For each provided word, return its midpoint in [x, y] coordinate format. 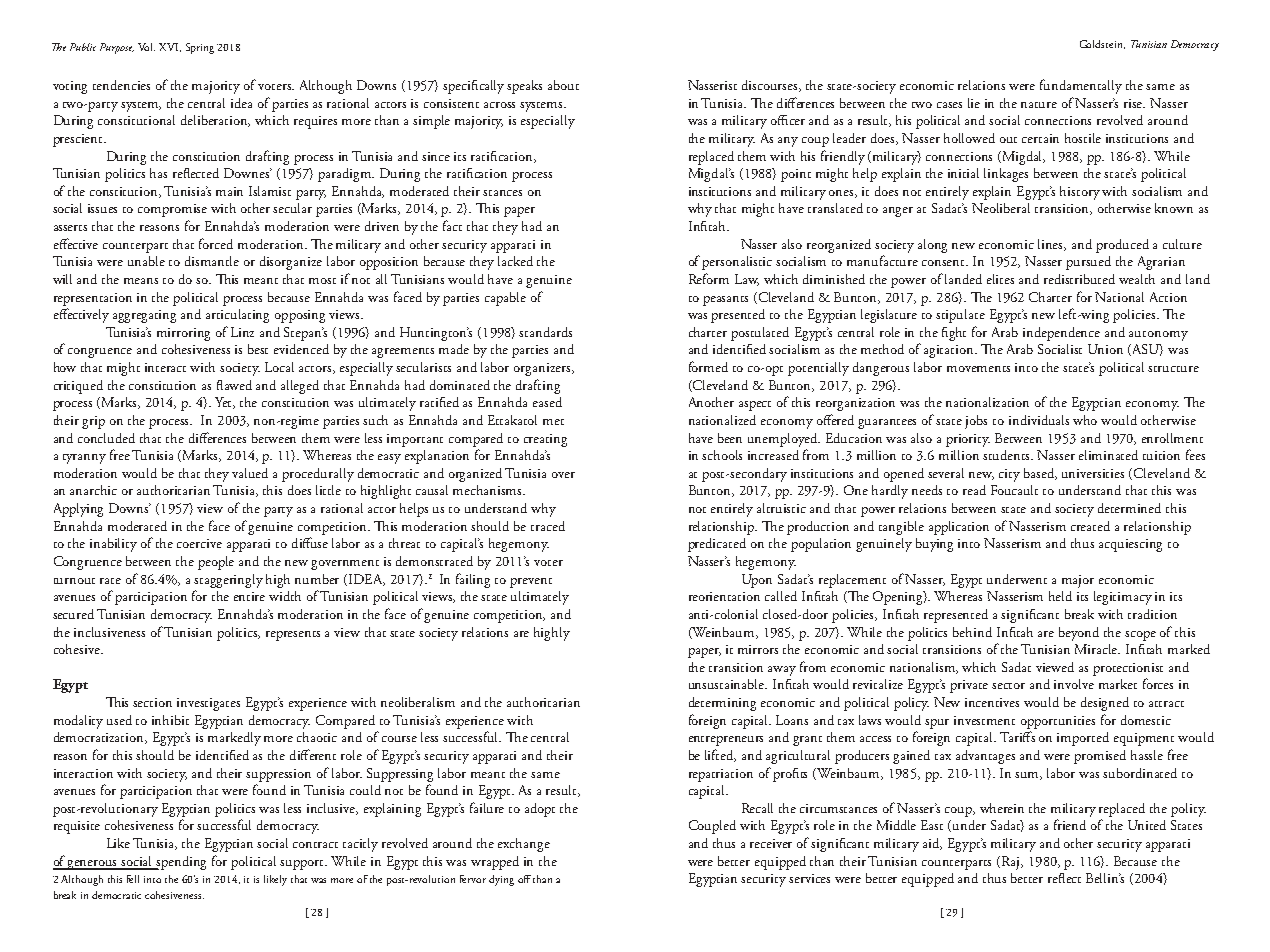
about [563, 85]
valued [250, 473]
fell [133, 879]
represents [293, 636]
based [1040, 474]
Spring [200, 48]
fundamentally [1081, 86]
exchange [524, 845]
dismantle [212, 261]
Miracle [1097, 649]
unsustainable [728, 684]
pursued [1088, 263]
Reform [709, 278]
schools [722, 455]
